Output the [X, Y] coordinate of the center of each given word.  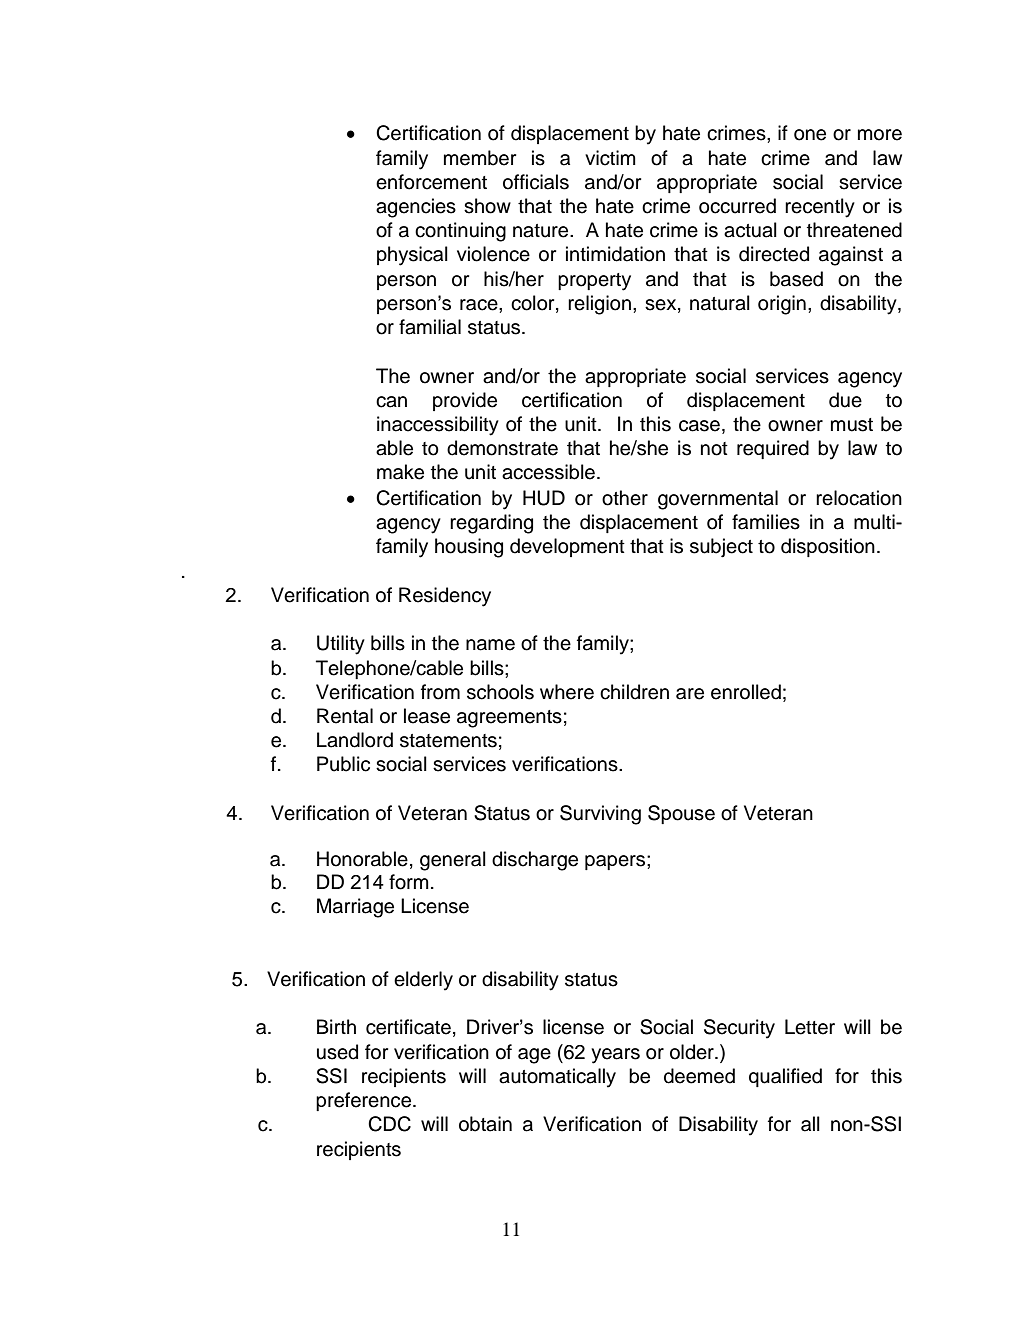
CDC [389, 1124]
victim [610, 158]
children [634, 692]
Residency [445, 597]
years [615, 1056]
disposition [828, 547]
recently [820, 208]
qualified [785, 1077]
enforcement [431, 182]
